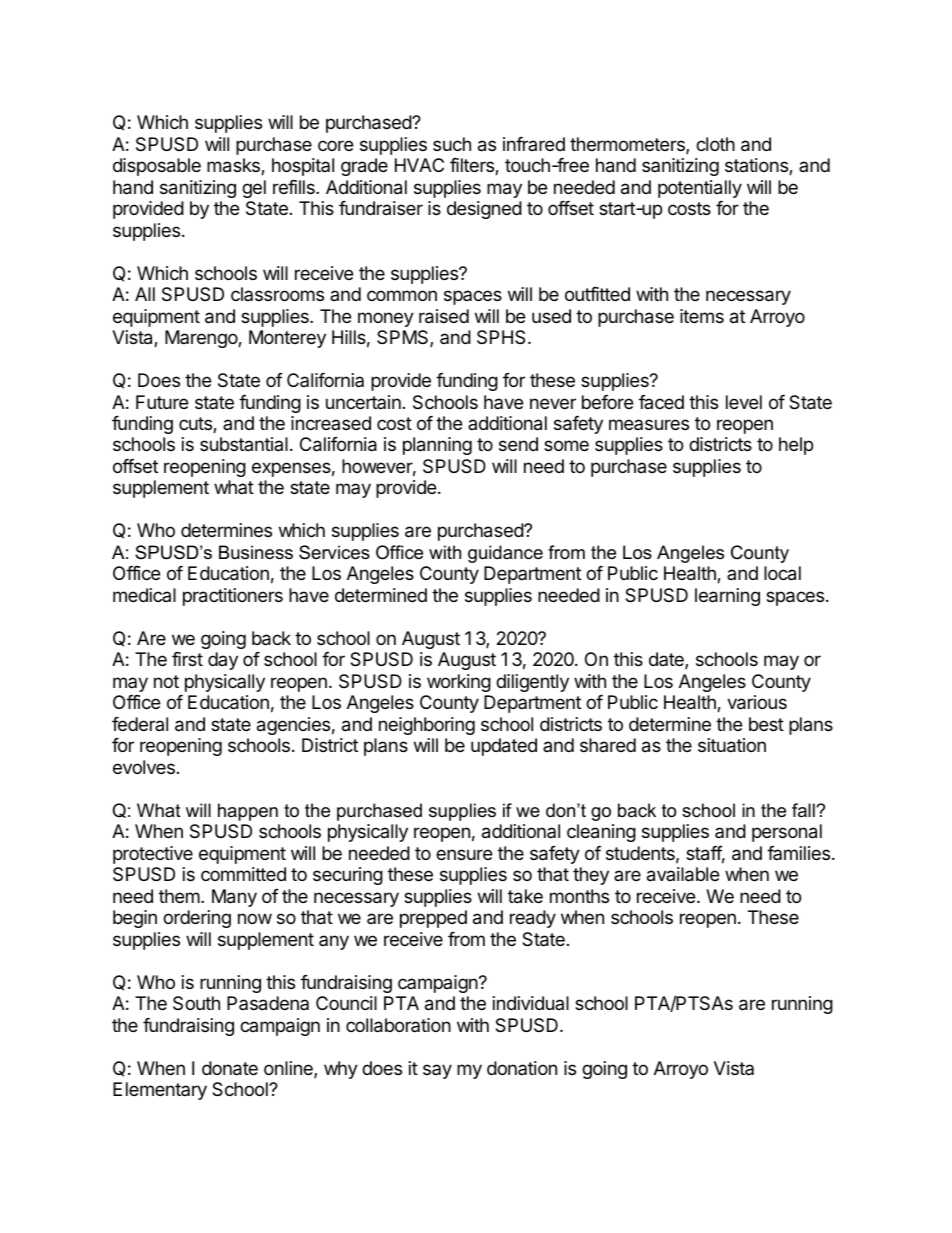  What do you see at coordinates (700, 189) in the screenshot?
I see `potentially` at bounding box center [700, 189].
